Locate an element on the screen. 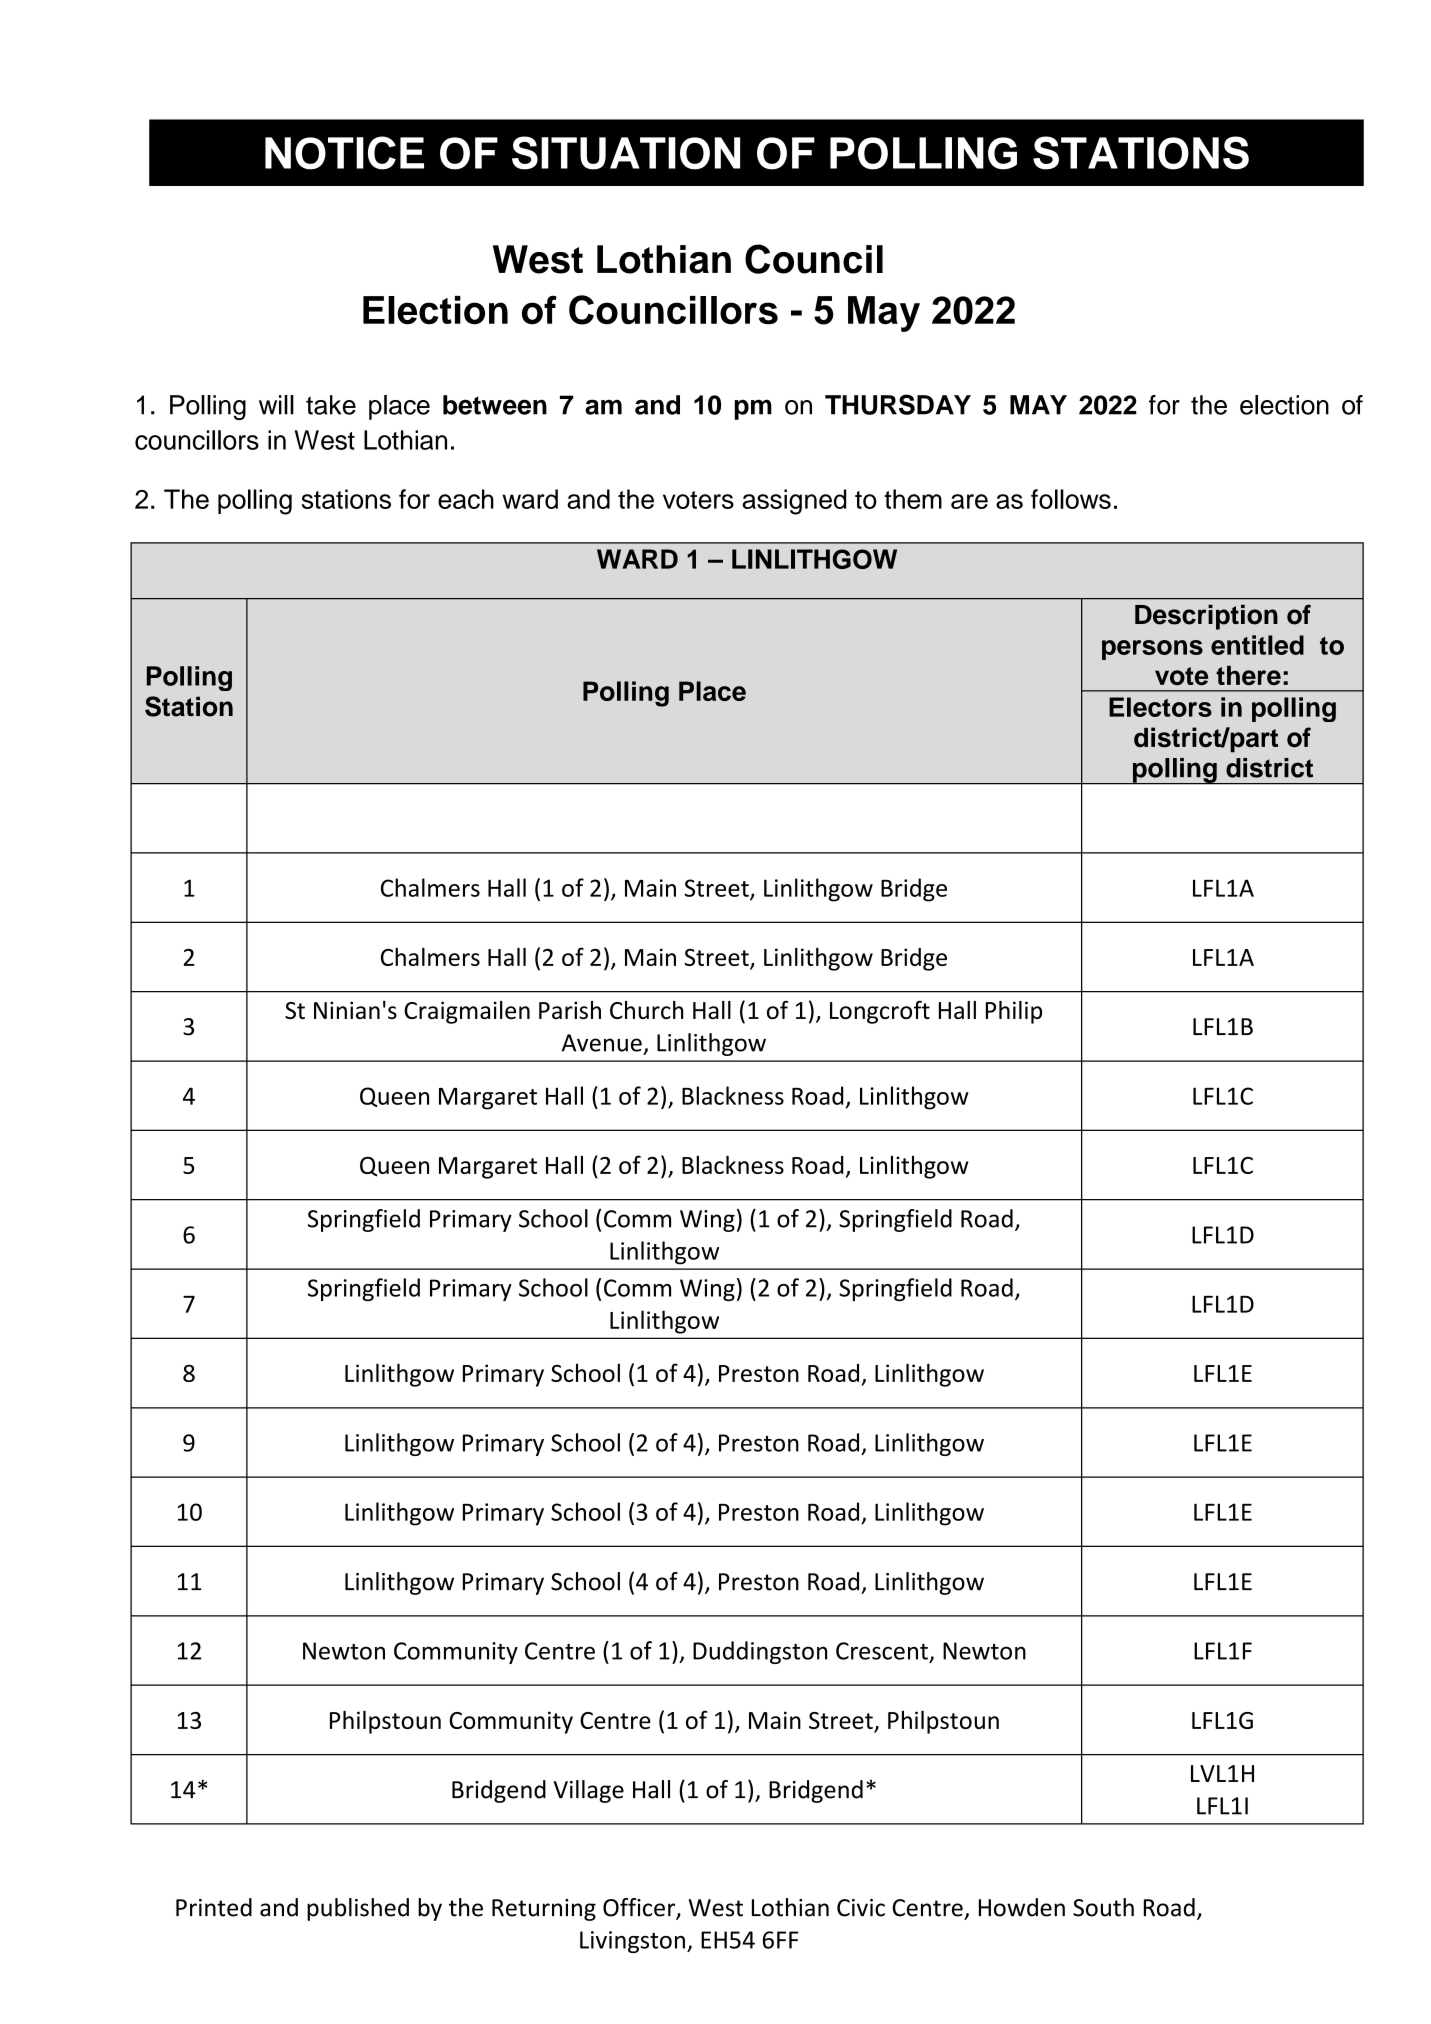  SITUATION is located at coordinates (626, 153).
